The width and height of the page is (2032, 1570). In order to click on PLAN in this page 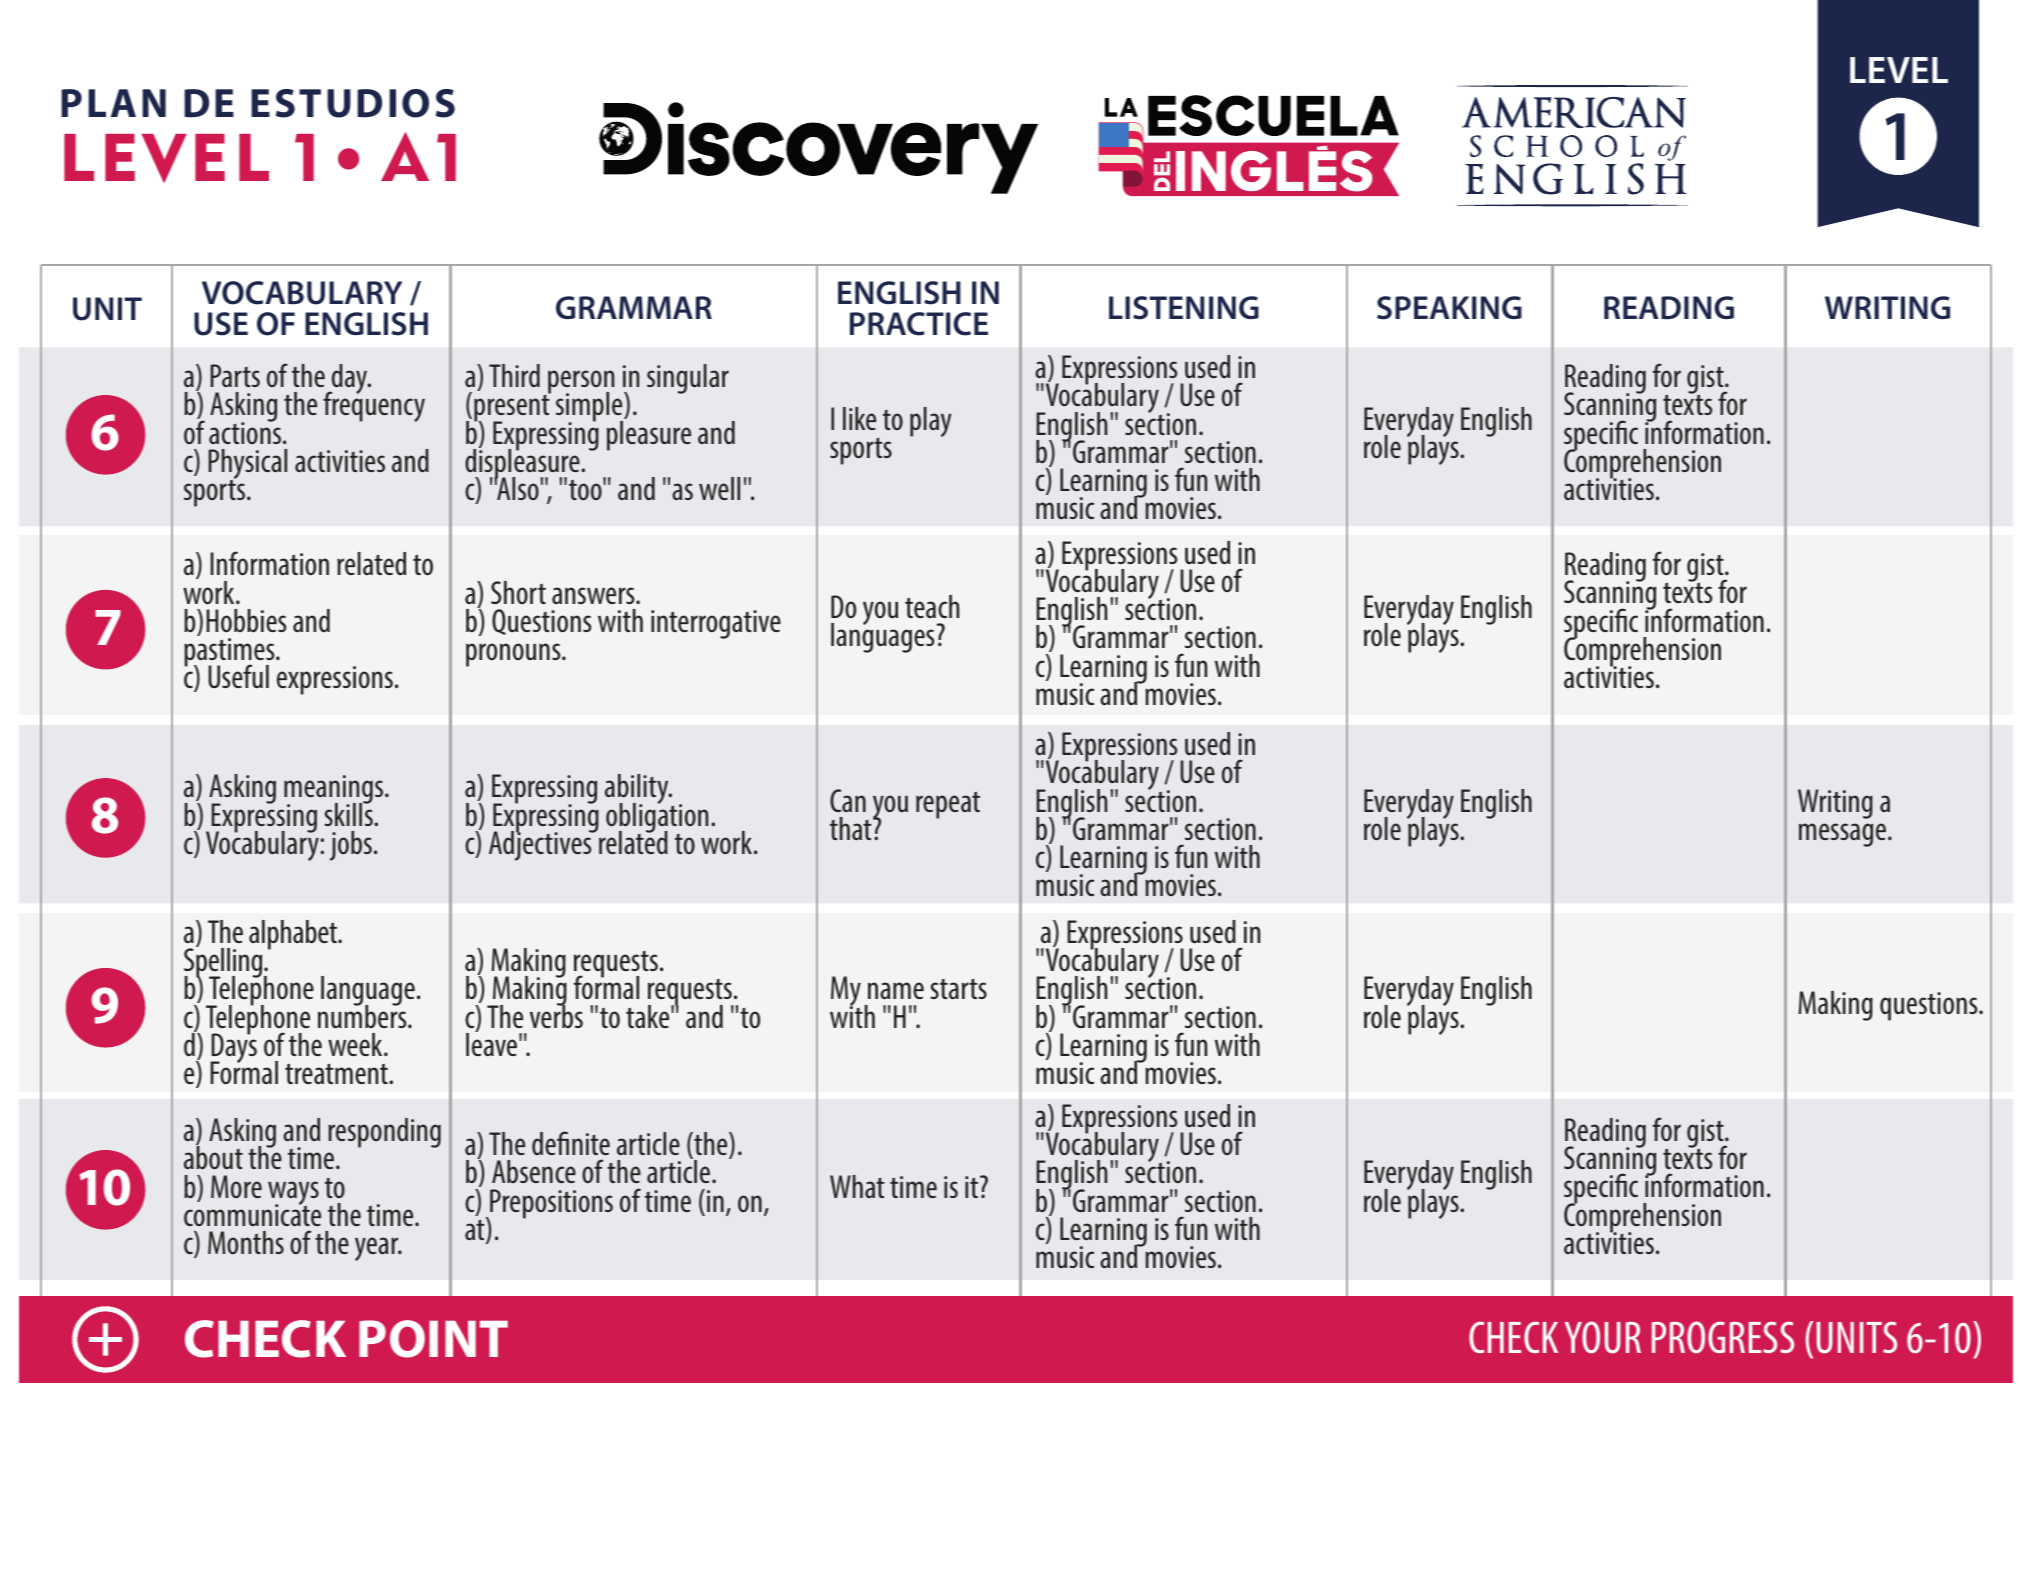, I will do `click(113, 103)`.
